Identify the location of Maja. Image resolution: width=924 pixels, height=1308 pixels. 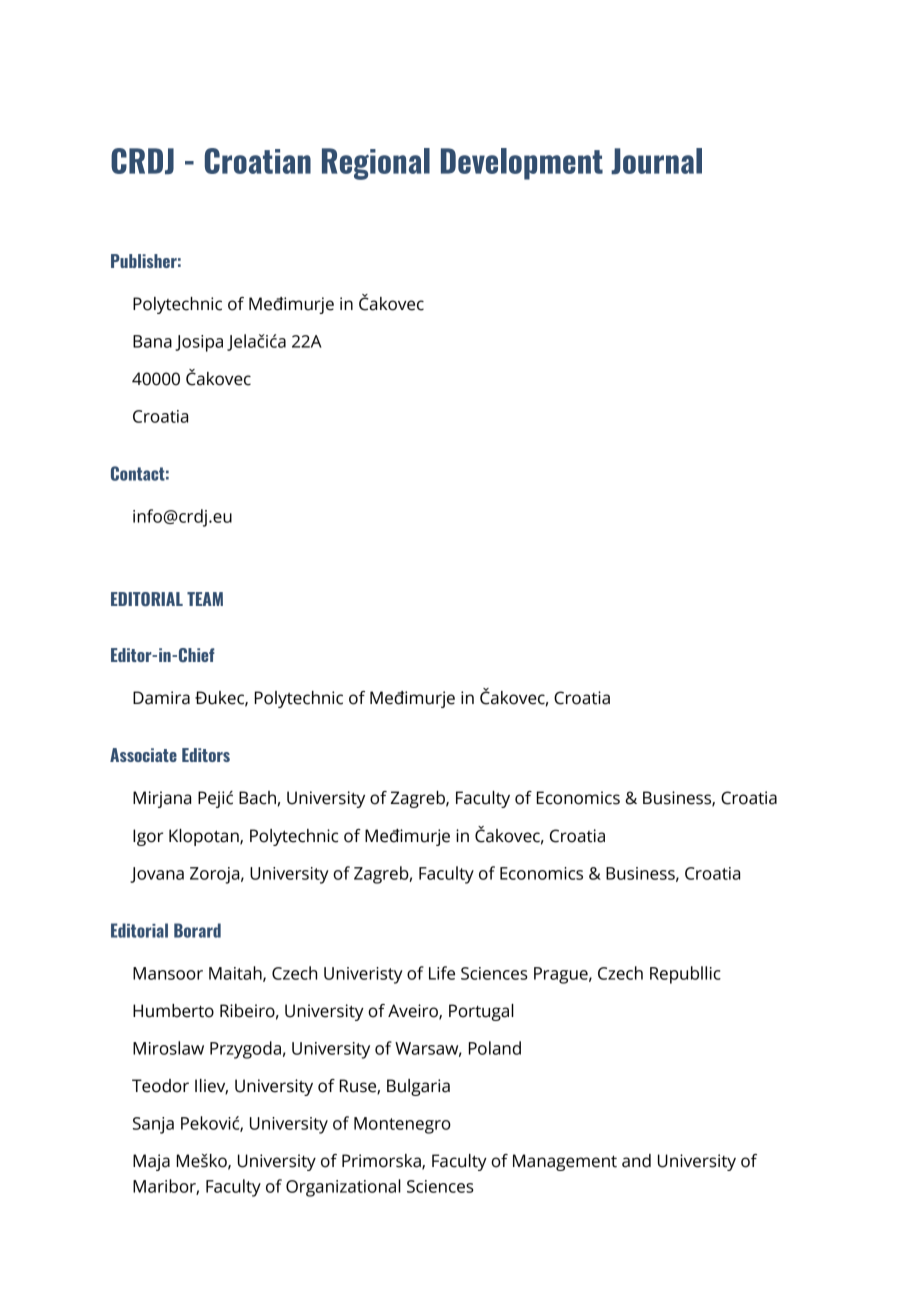
(151, 1162).
